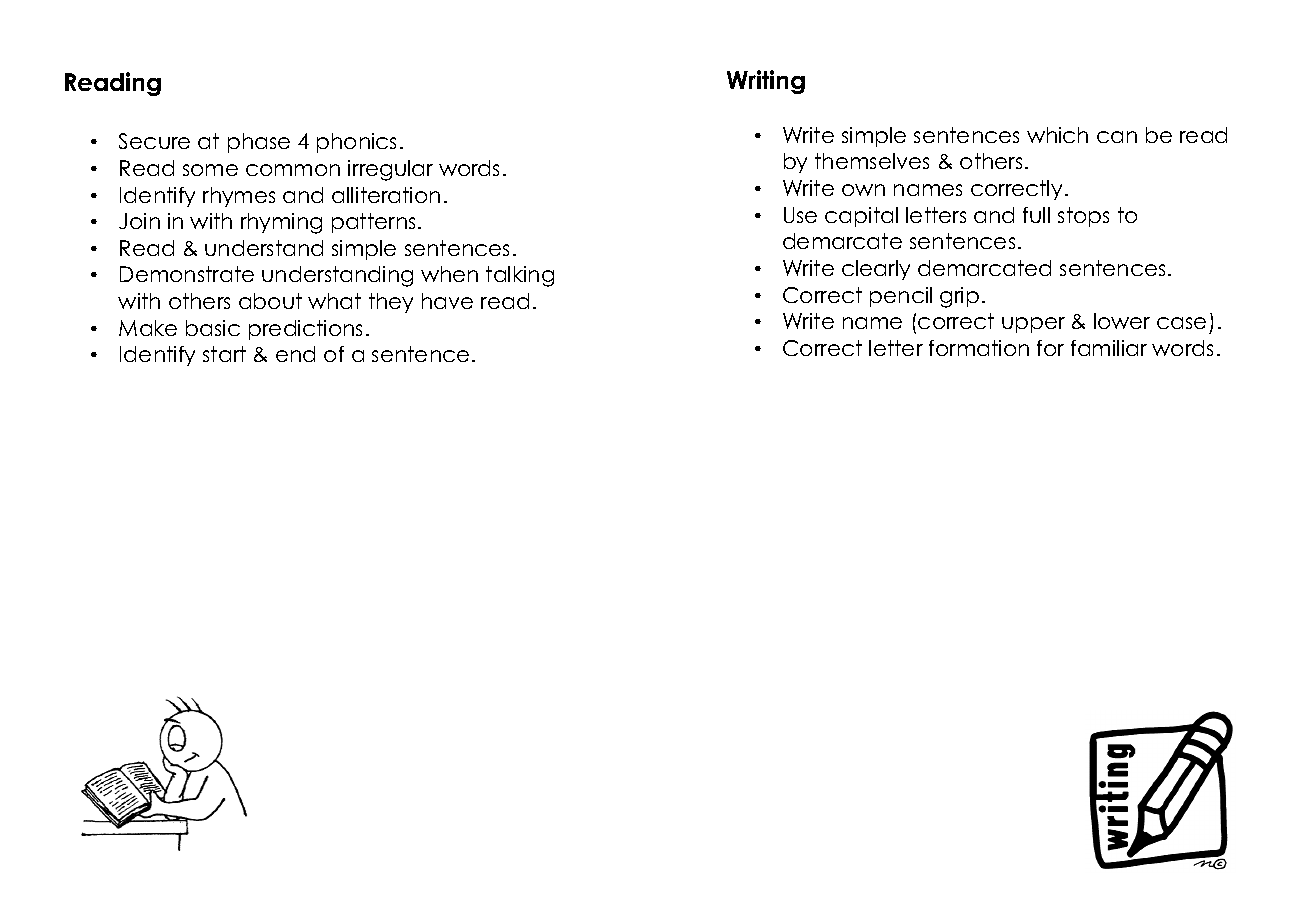 The width and height of the page is (1308, 924). What do you see at coordinates (281, 223) in the page?
I see `rhyming` at bounding box center [281, 223].
